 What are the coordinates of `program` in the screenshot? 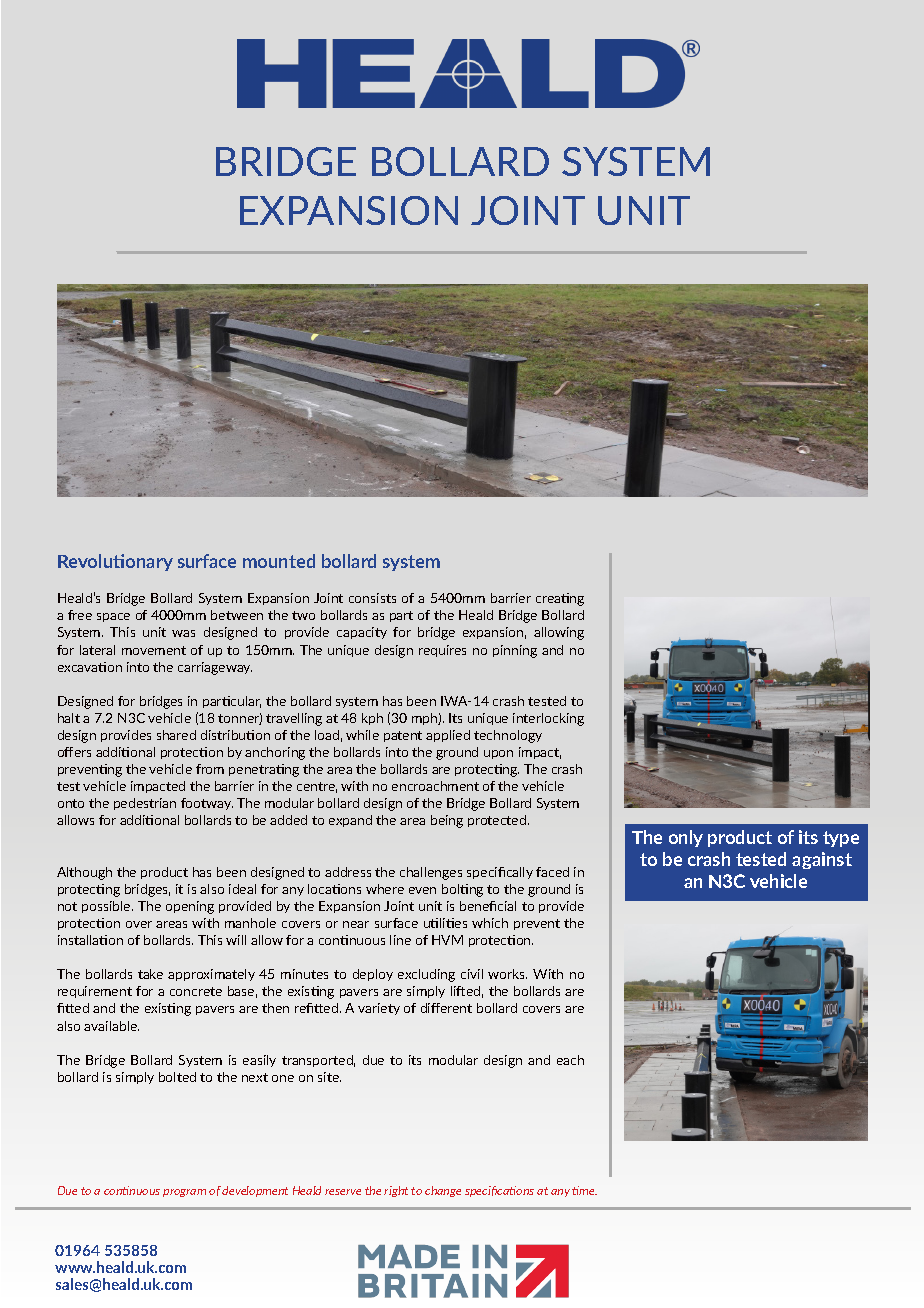 It's located at (184, 1193).
